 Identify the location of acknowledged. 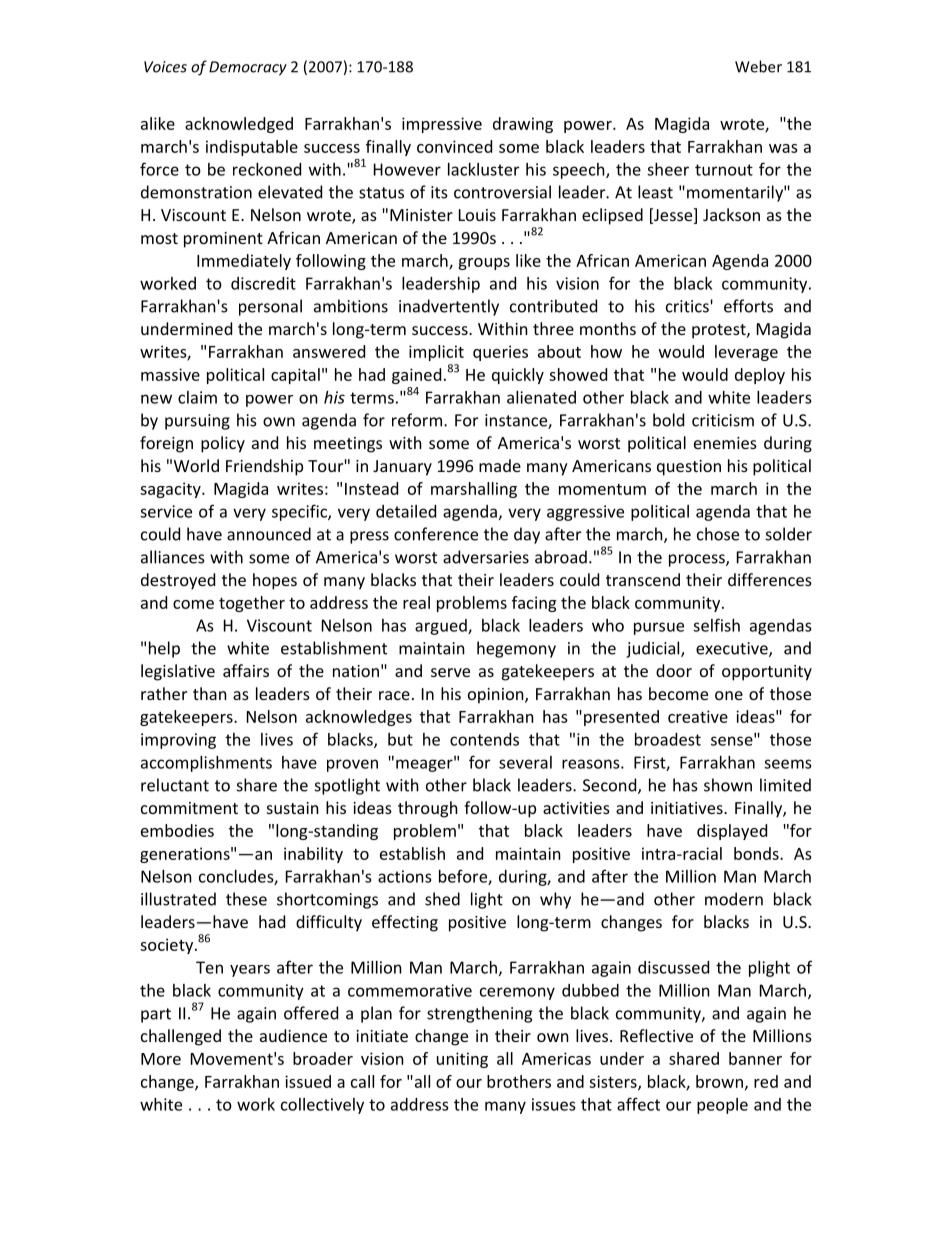
(239, 125).
